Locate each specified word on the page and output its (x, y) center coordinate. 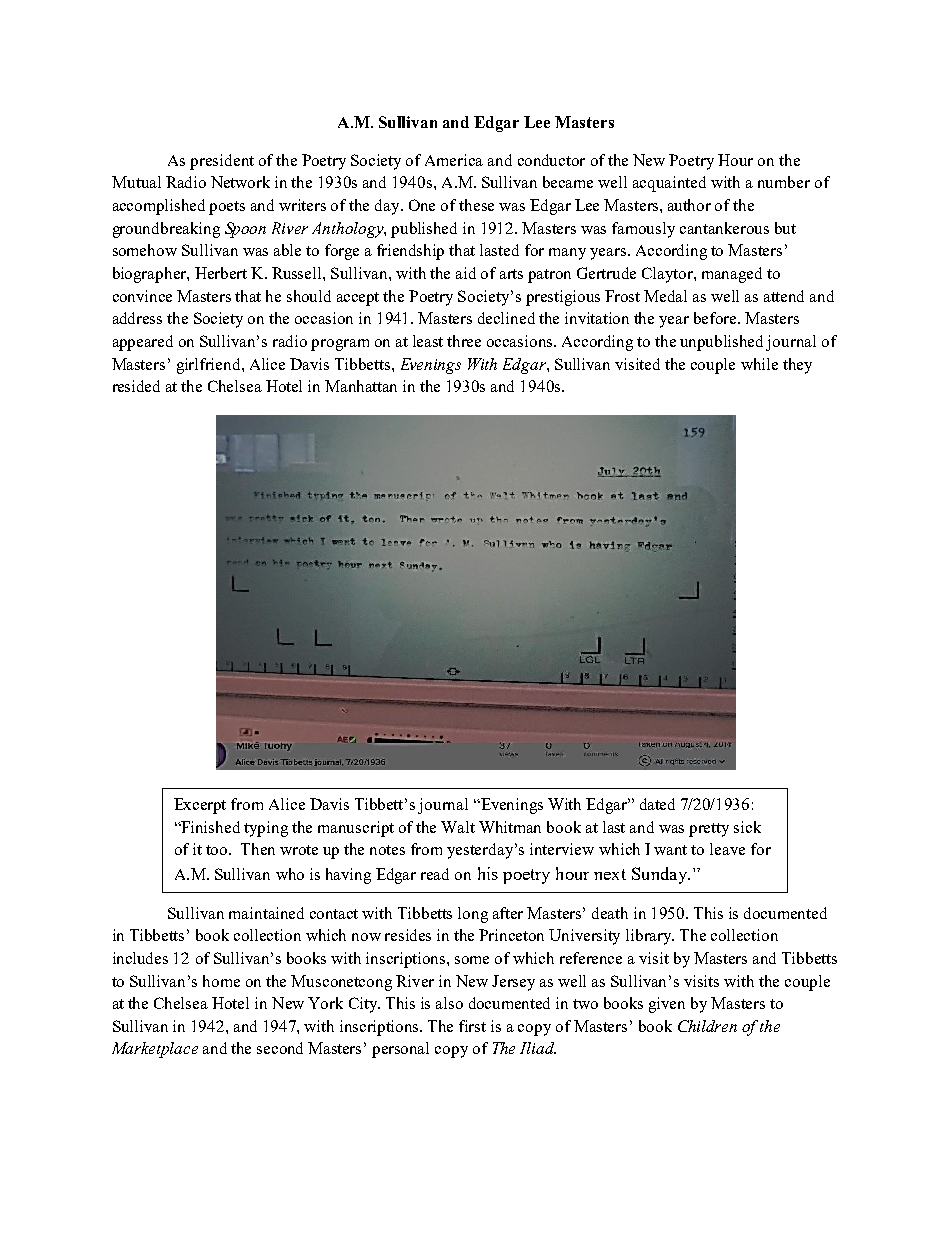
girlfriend (210, 366)
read (435, 874)
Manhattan (361, 386)
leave (727, 849)
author (689, 205)
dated (657, 804)
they (797, 366)
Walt (458, 827)
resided (136, 386)
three (464, 341)
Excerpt (200, 806)
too (218, 850)
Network (240, 182)
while (759, 364)
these (476, 205)
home (221, 981)
